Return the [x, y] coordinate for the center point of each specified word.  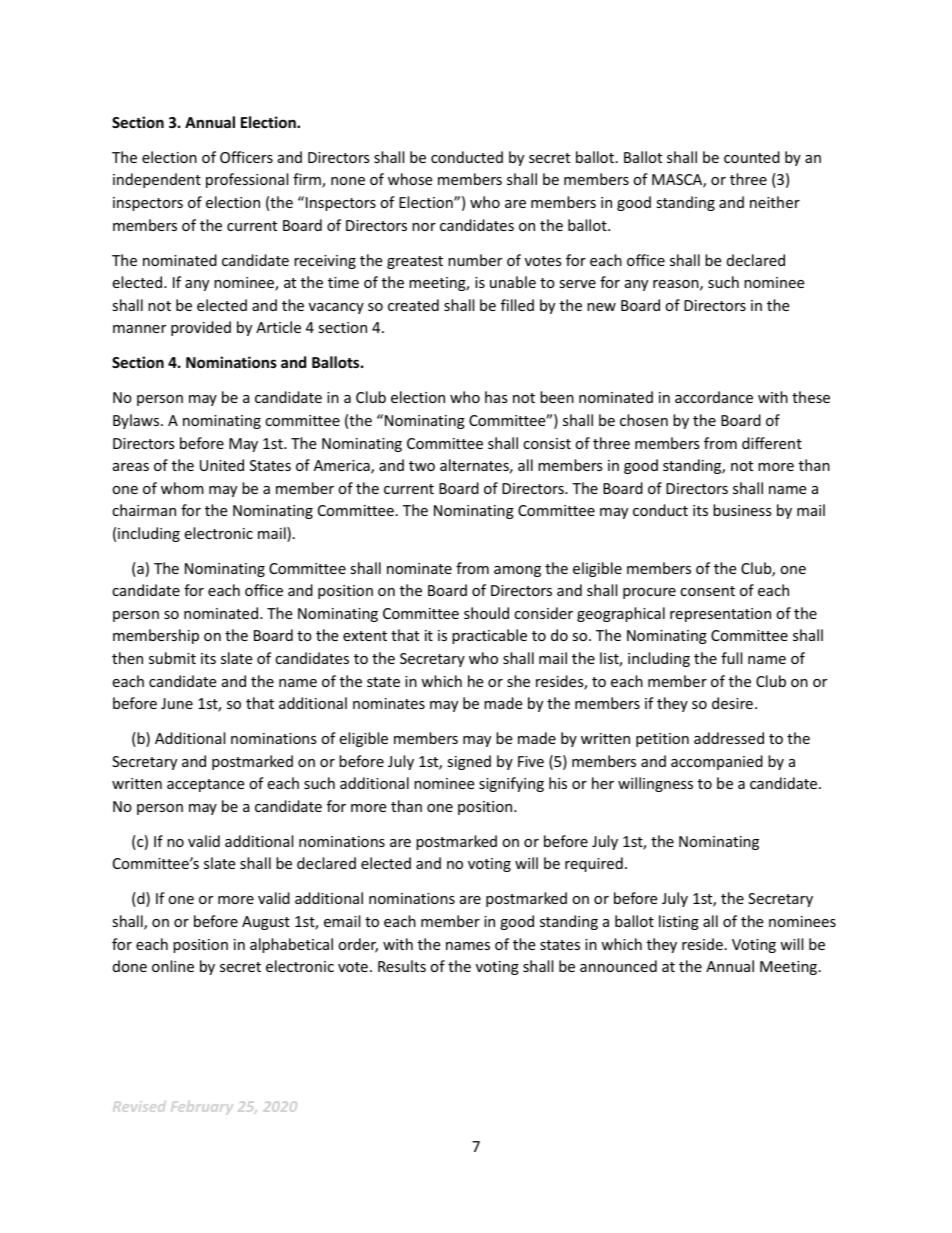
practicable [489, 636]
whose [410, 179]
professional [247, 180]
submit [172, 658]
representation [720, 615]
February [202, 1108]
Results [402, 966]
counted [752, 157]
